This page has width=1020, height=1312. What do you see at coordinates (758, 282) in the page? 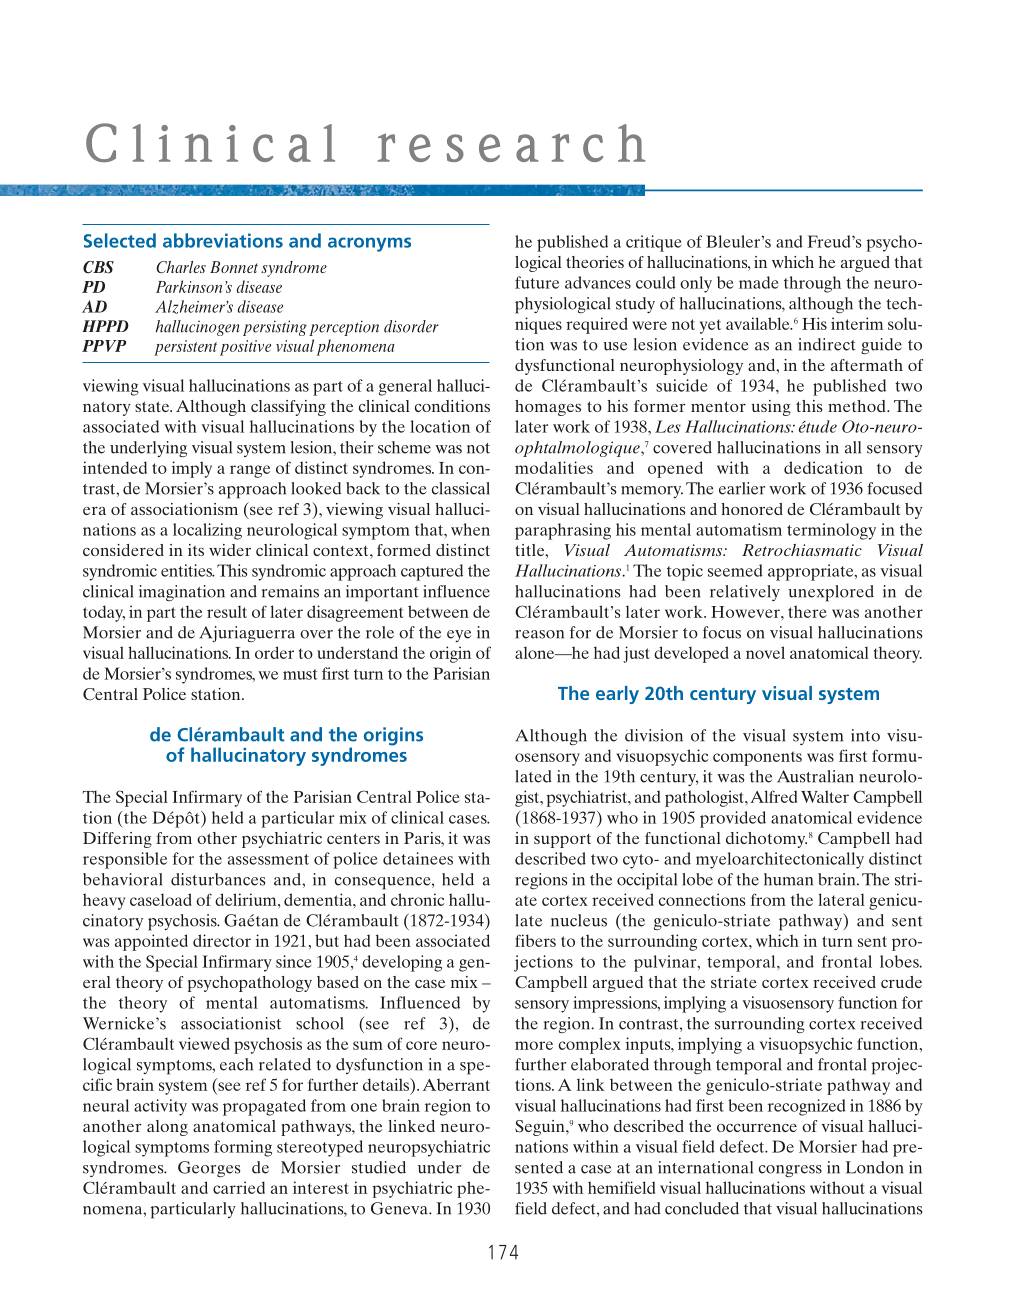
I see `made` at bounding box center [758, 282].
